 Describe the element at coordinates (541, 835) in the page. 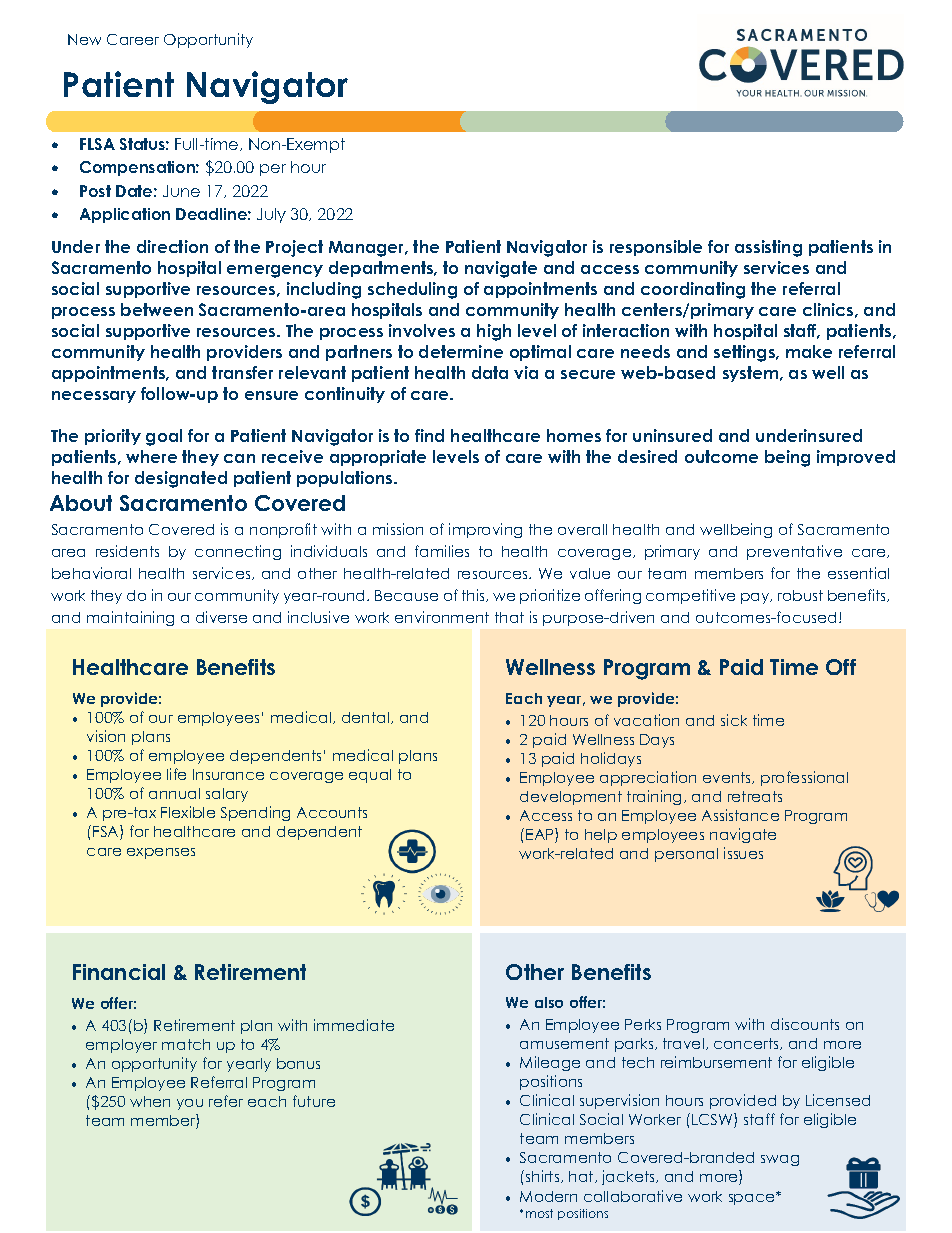

I see `EAP` at that location.
